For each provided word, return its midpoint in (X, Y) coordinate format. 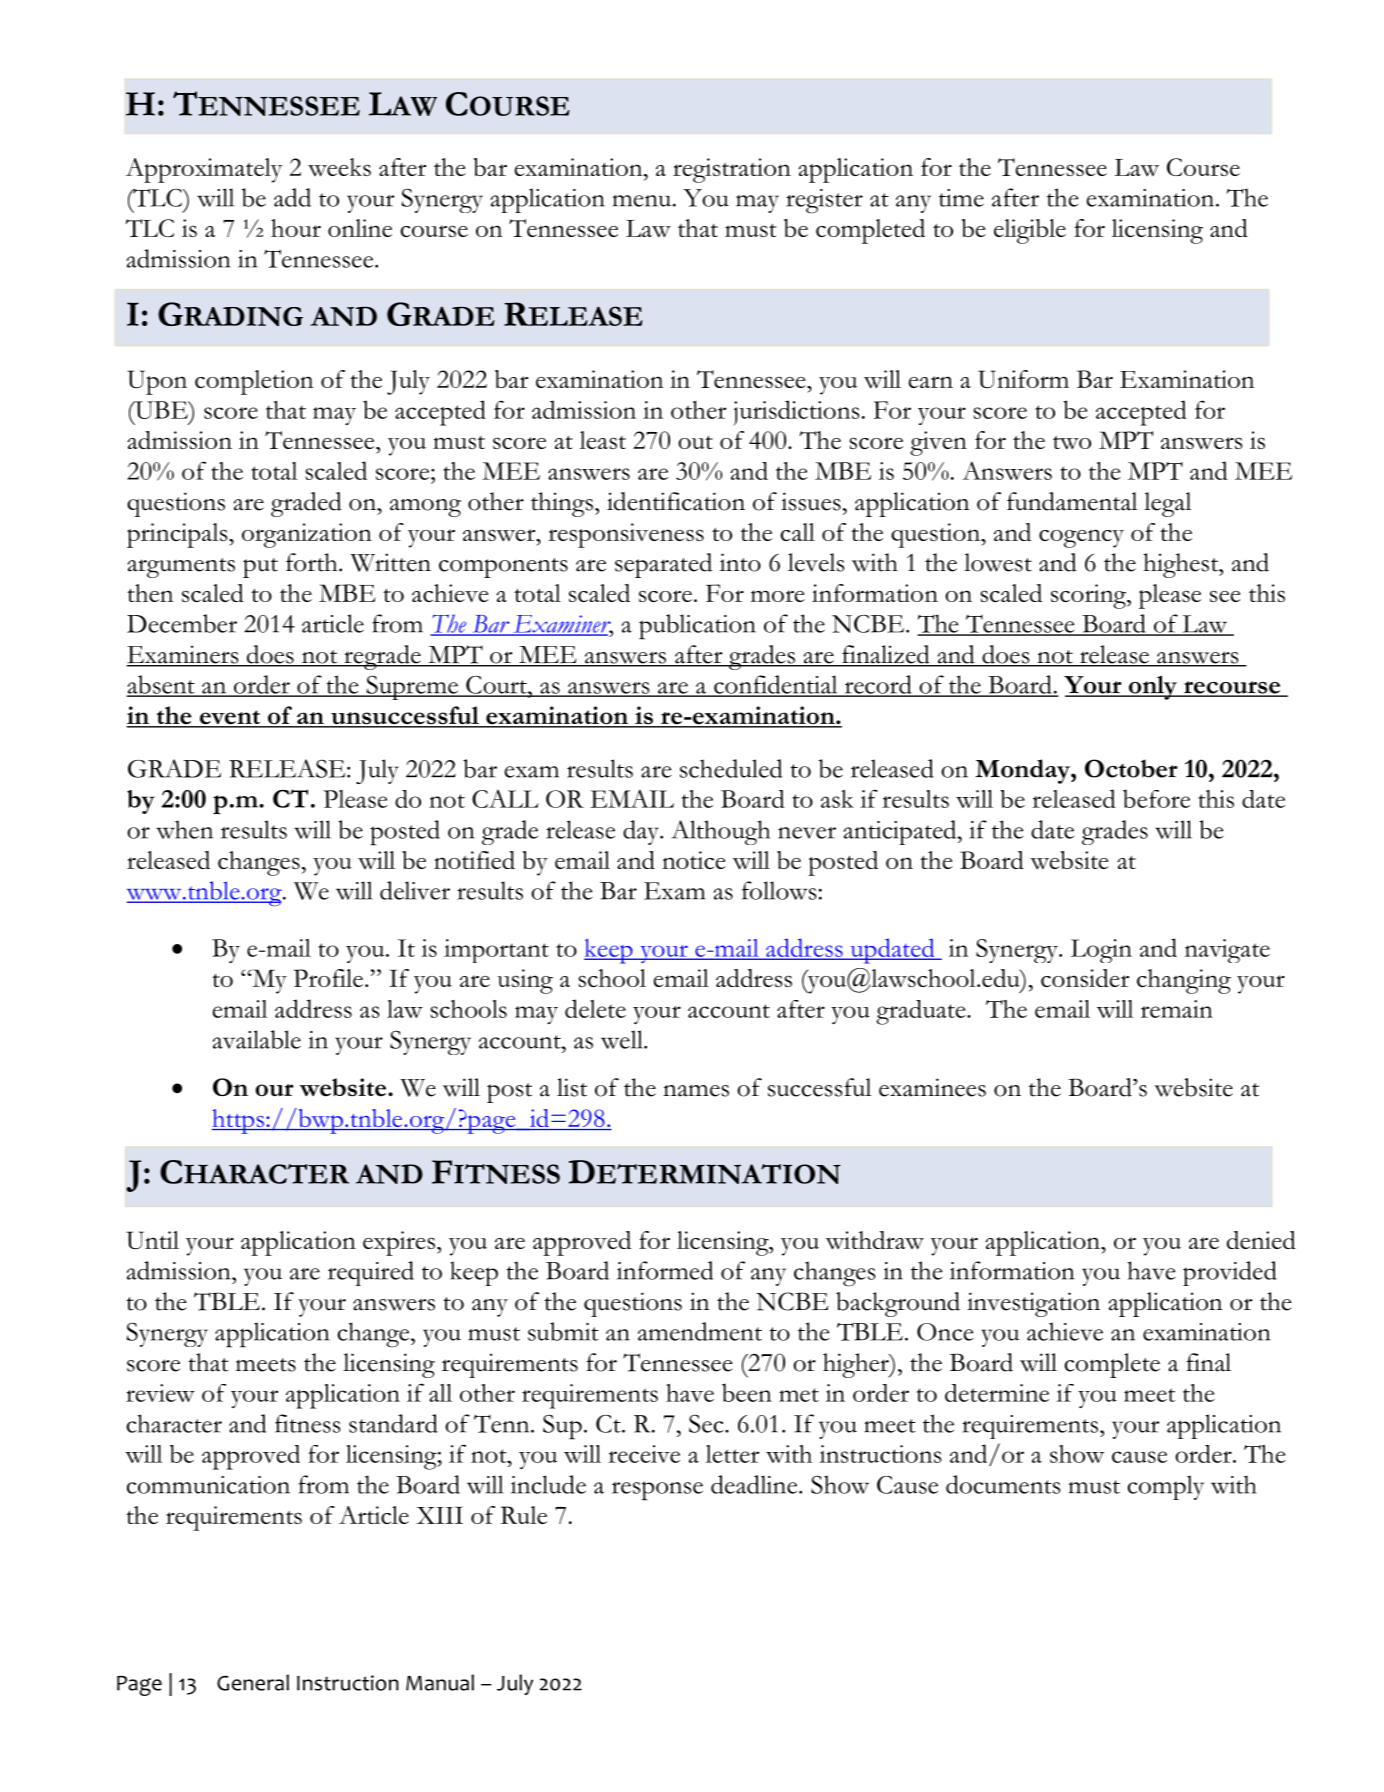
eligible (1030, 231)
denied (1261, 1240)
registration (732, 170)
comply (1166, 1487)
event (230, 718)
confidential (776, 685)
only (1153, 687)
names (696, 1090)
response (657, 1491)
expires (399, 1243)
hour (296, 228)
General (253, 1682)
